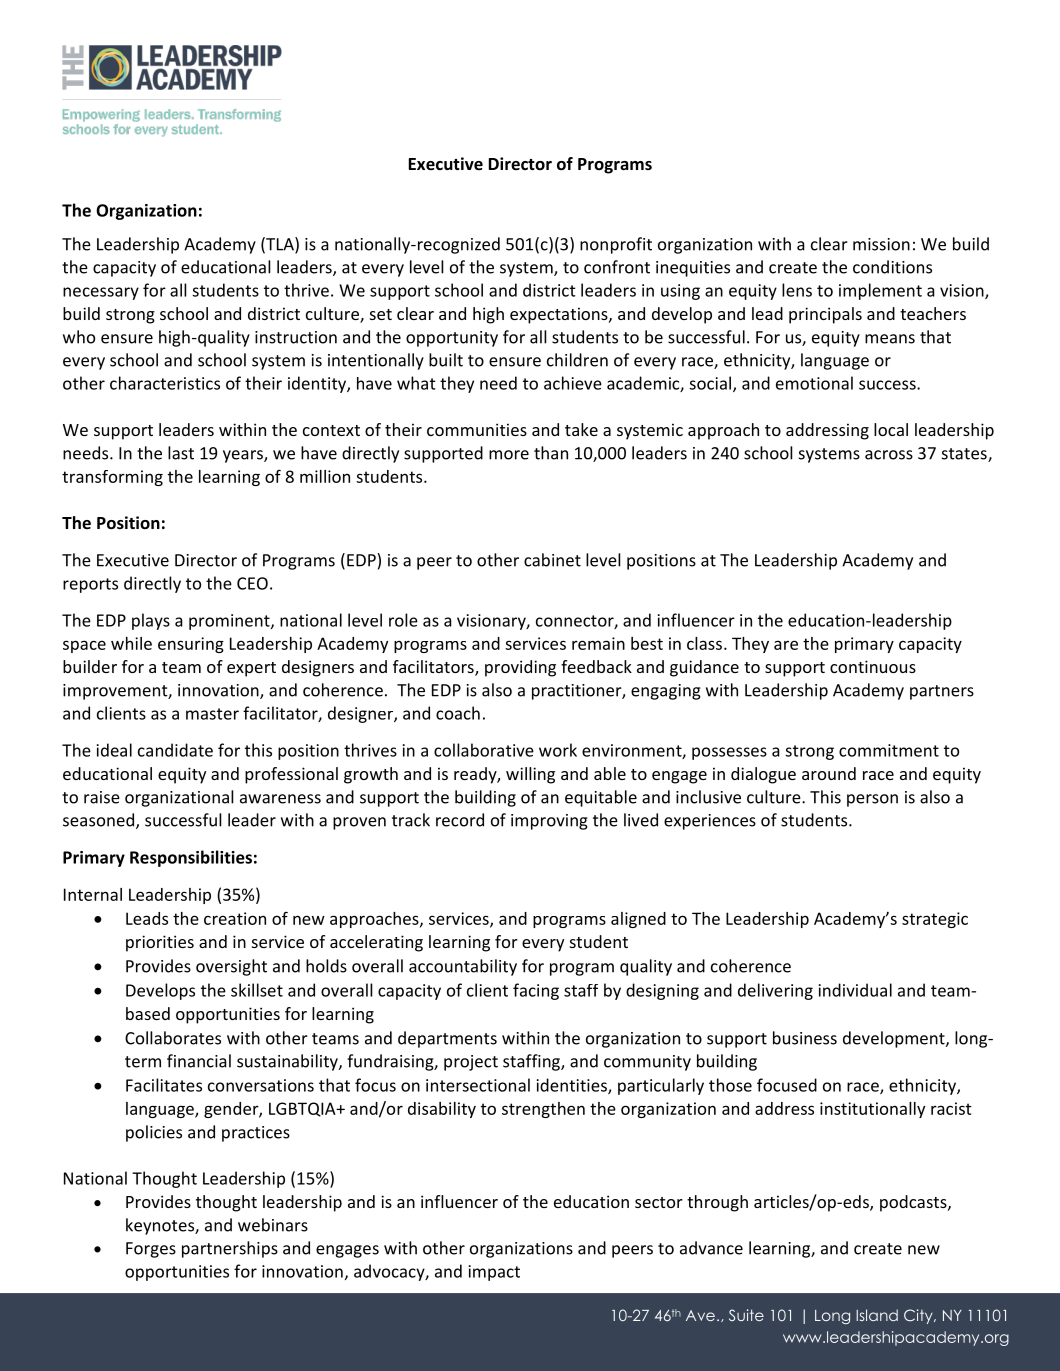 The width and height of the image is (1060, 1371). Describe the element at coordinates (530, 775) in the image. I see `willing` at that location.
